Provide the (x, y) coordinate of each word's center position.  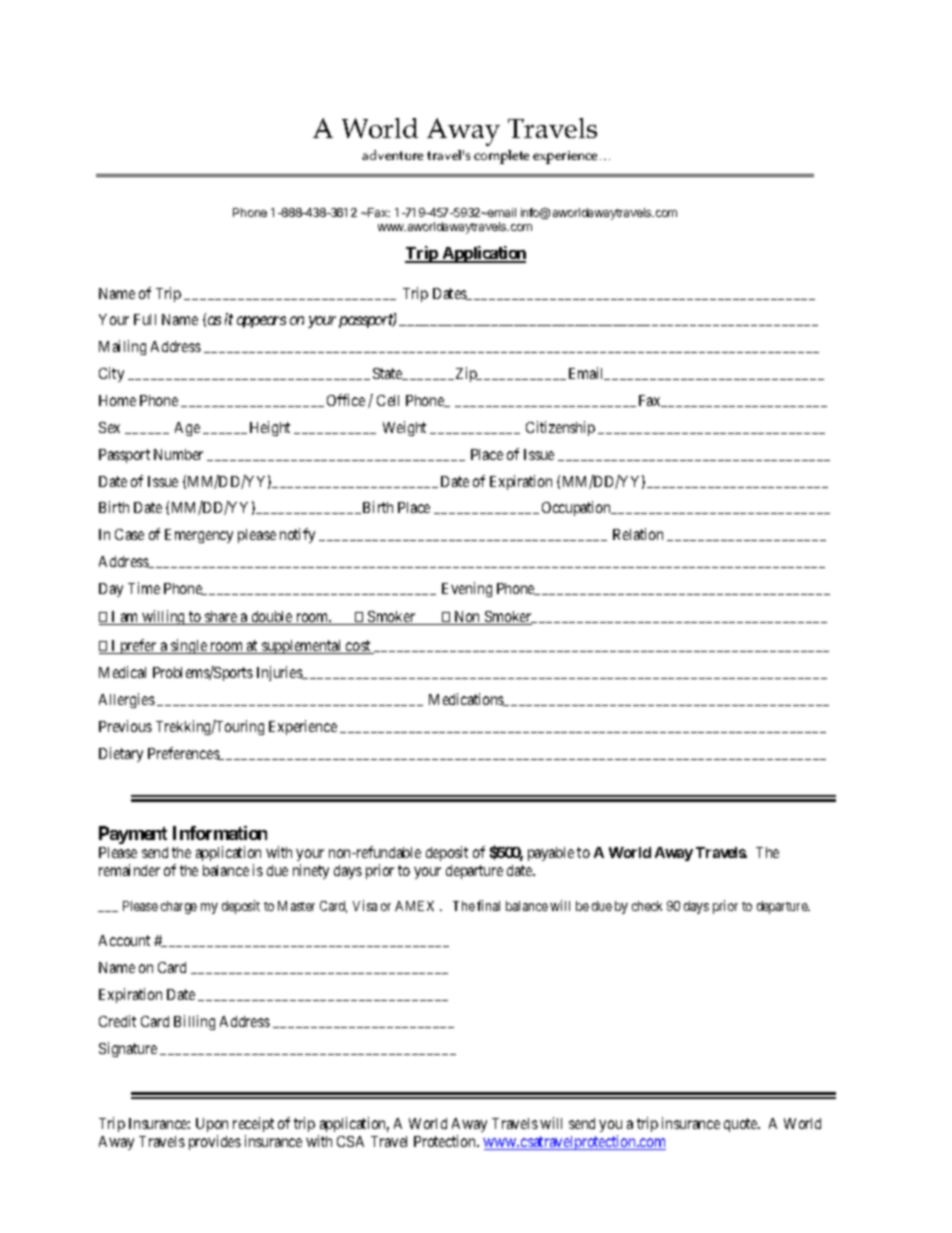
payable (551, 854)
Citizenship (560, 428)
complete (501, 157)
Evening (467, 589)
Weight (404, 428)
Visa (365, 905)
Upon (212, 1127)
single (189, 646)
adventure (392, 155)
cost (358, 647)
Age (187, 429)
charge (179, 907)
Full (145, 319)
